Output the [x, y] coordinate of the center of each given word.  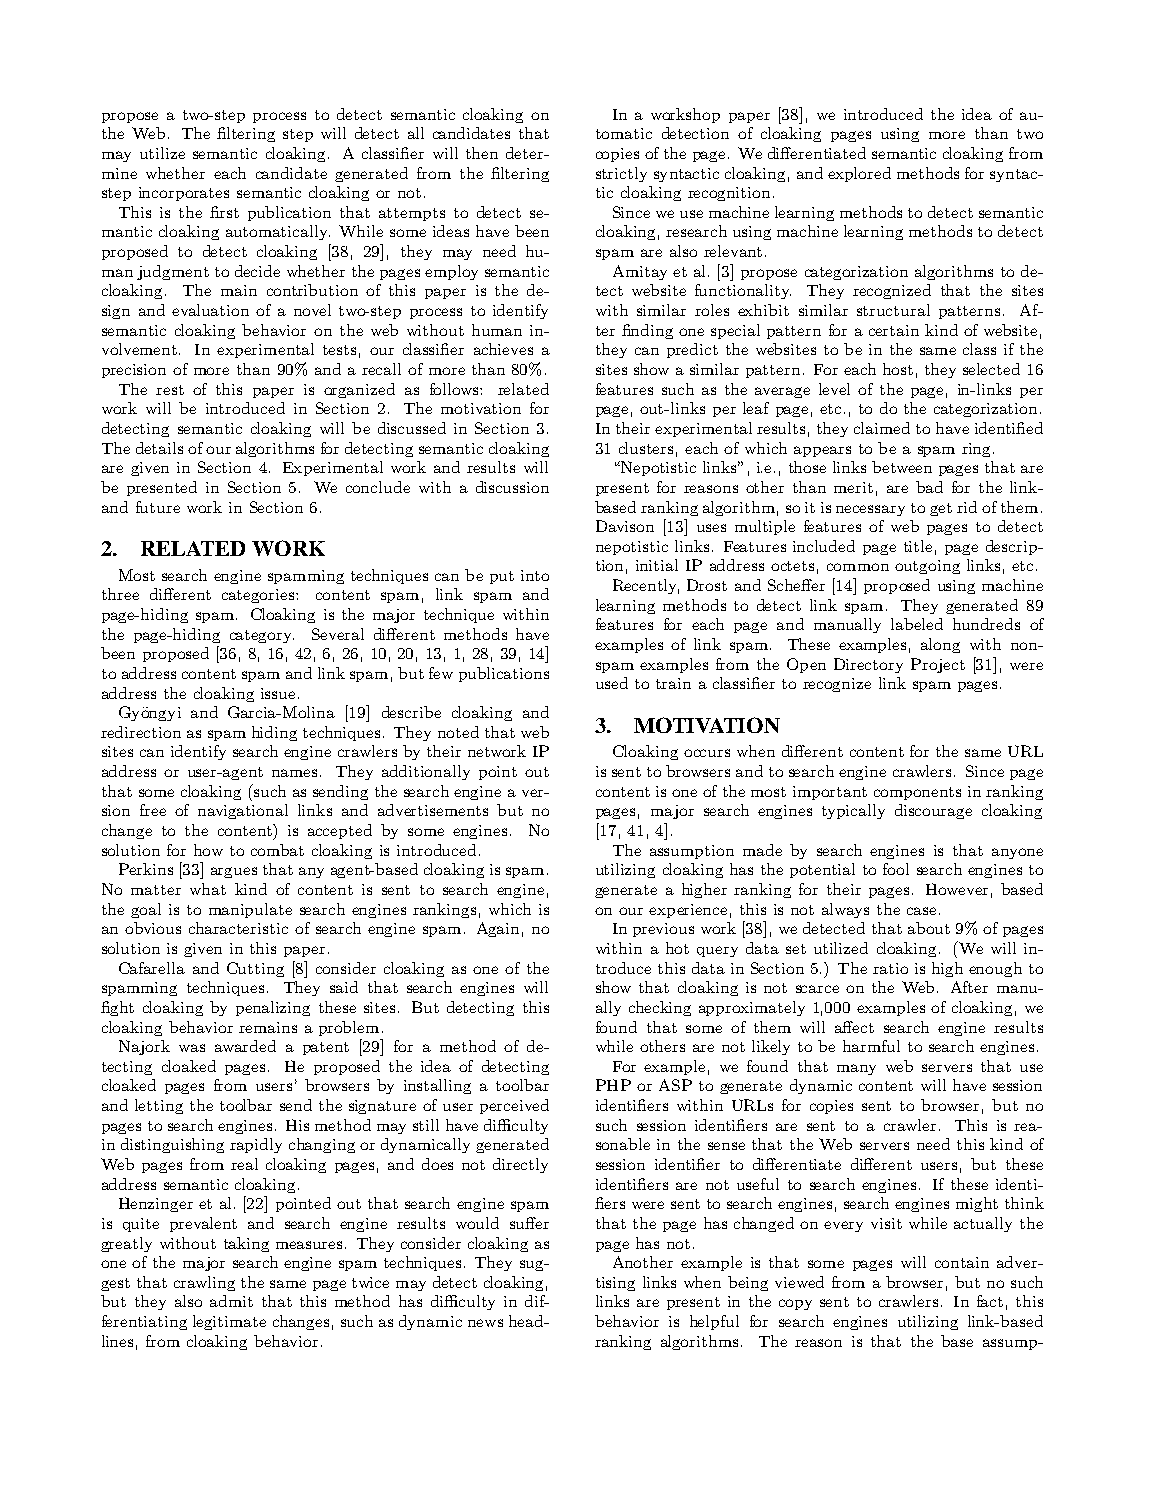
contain [962, 1262]
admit [231, 1301]
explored [859, 174]
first [224, 212]
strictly [621, 174]
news [485, 1323]
